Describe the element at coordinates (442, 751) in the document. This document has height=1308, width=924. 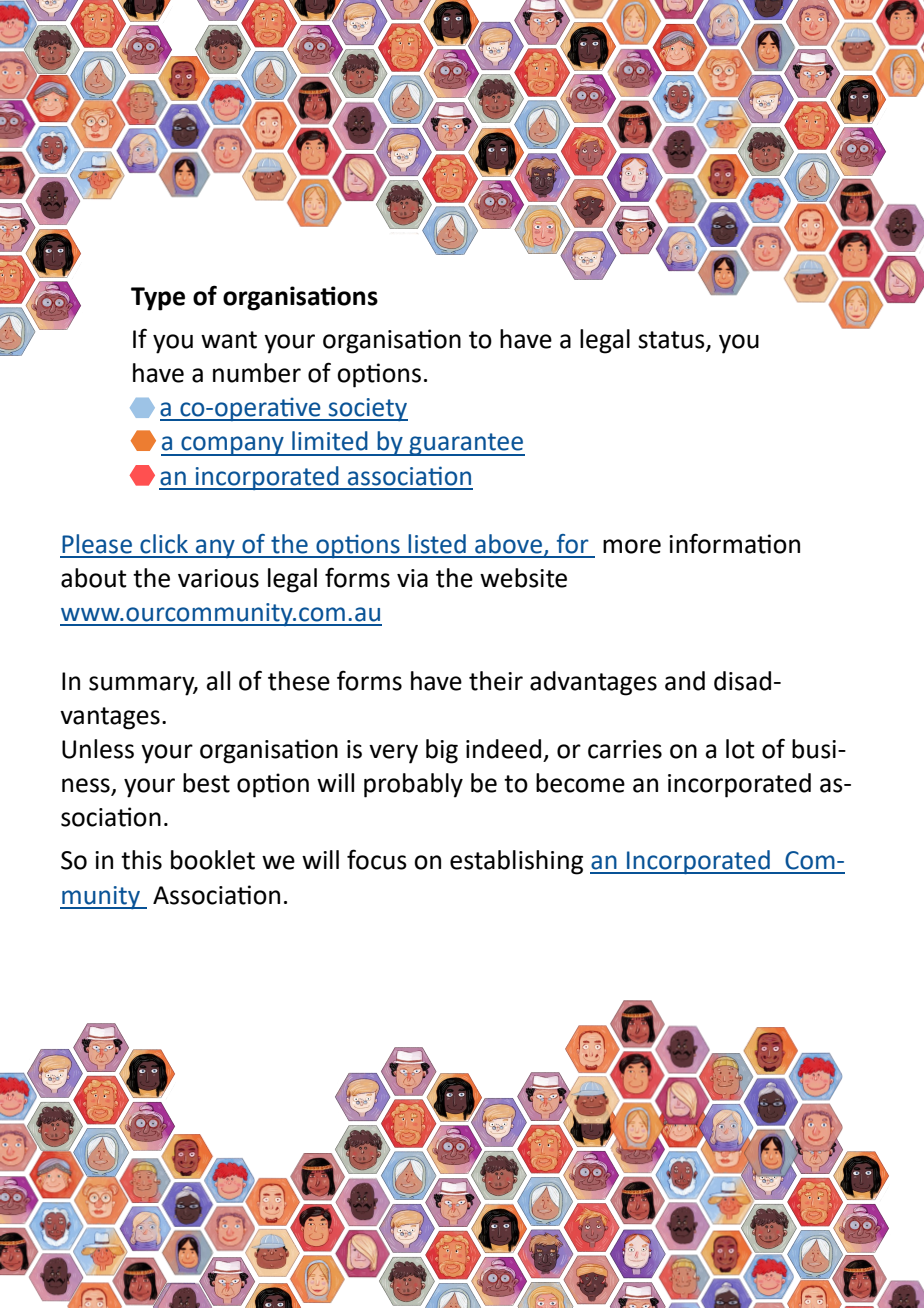
I see `big` at that location.
